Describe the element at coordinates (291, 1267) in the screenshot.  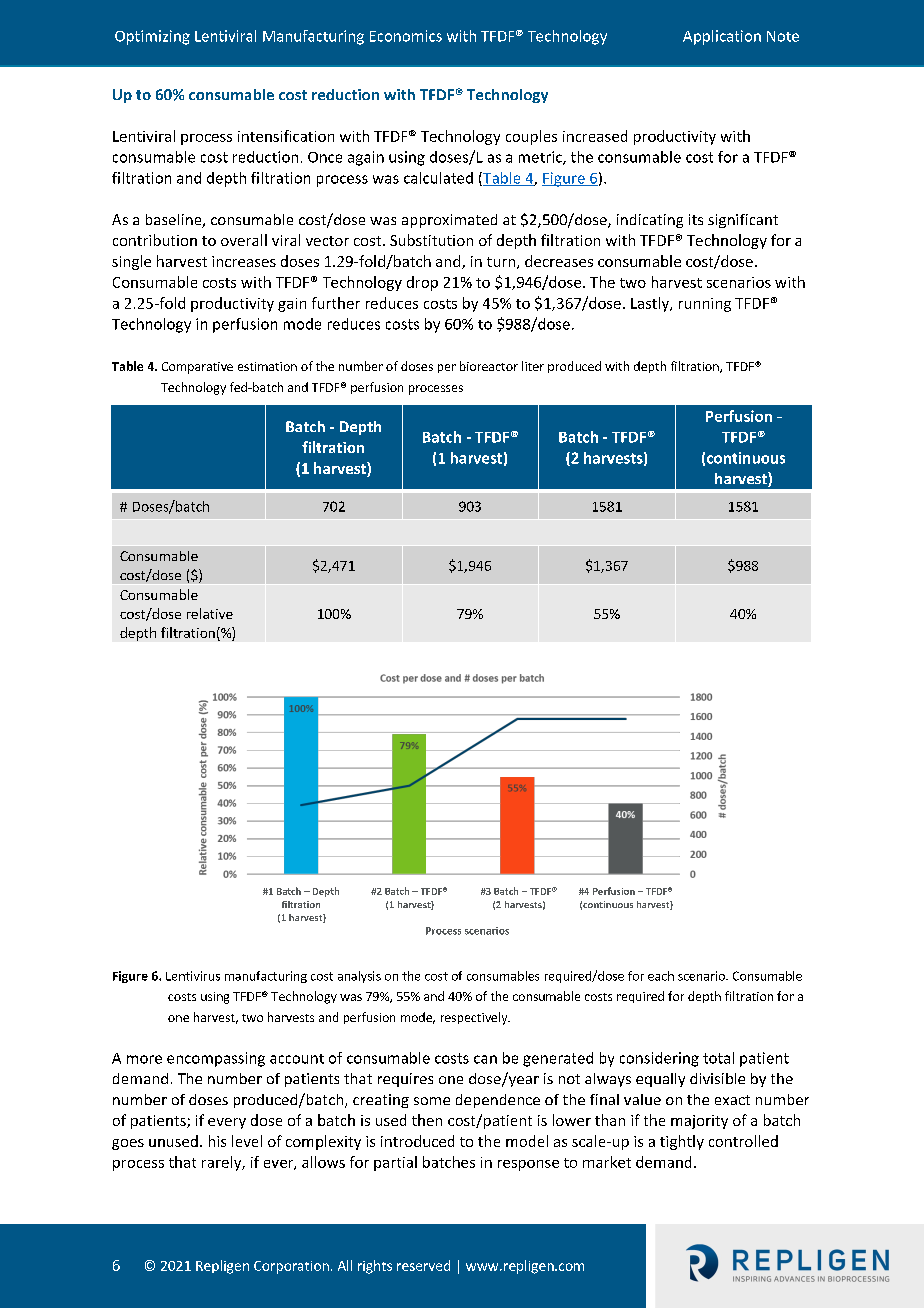
I see `Corporation` at that location.
